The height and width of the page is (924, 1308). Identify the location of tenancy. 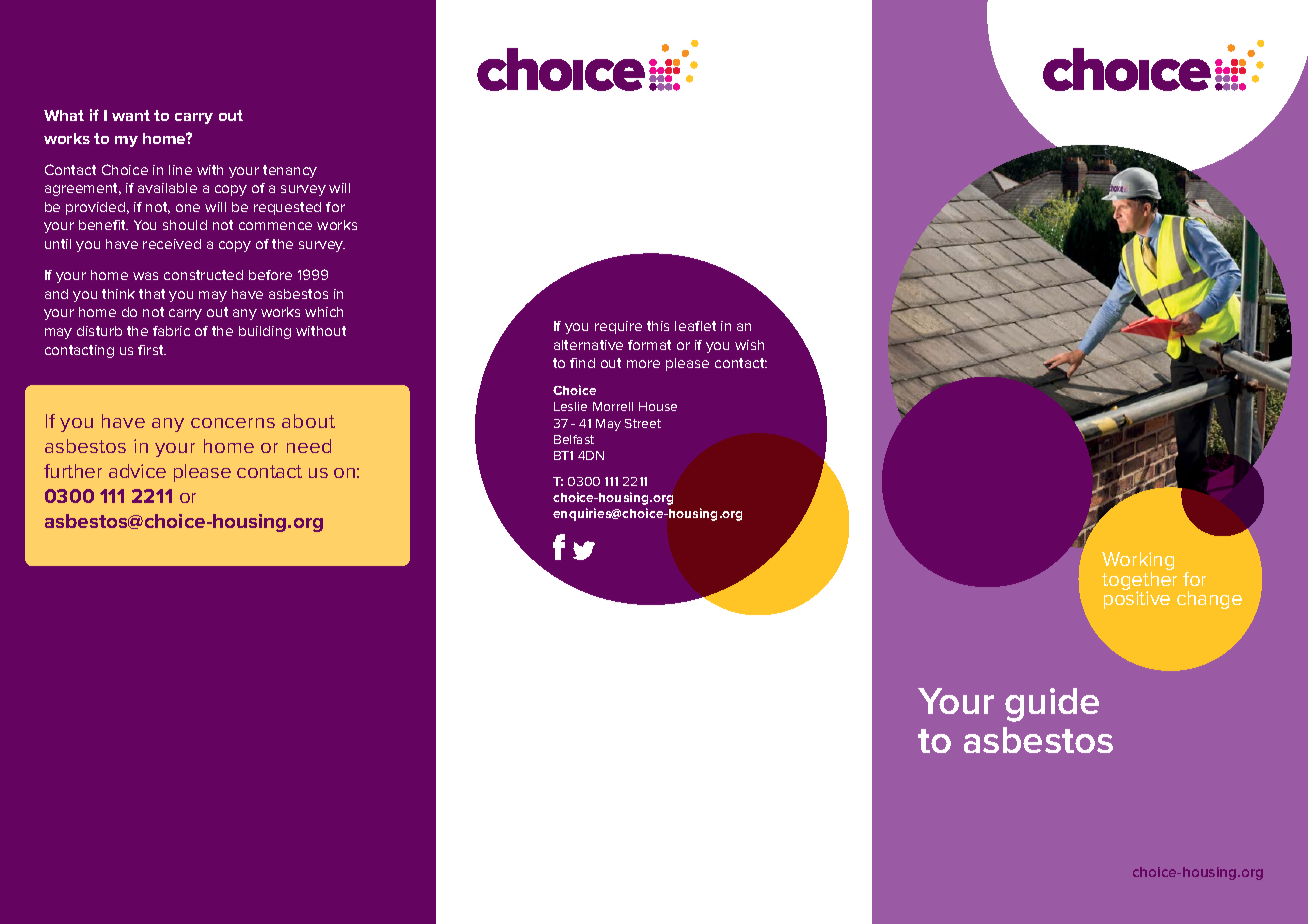
(290, 171).
